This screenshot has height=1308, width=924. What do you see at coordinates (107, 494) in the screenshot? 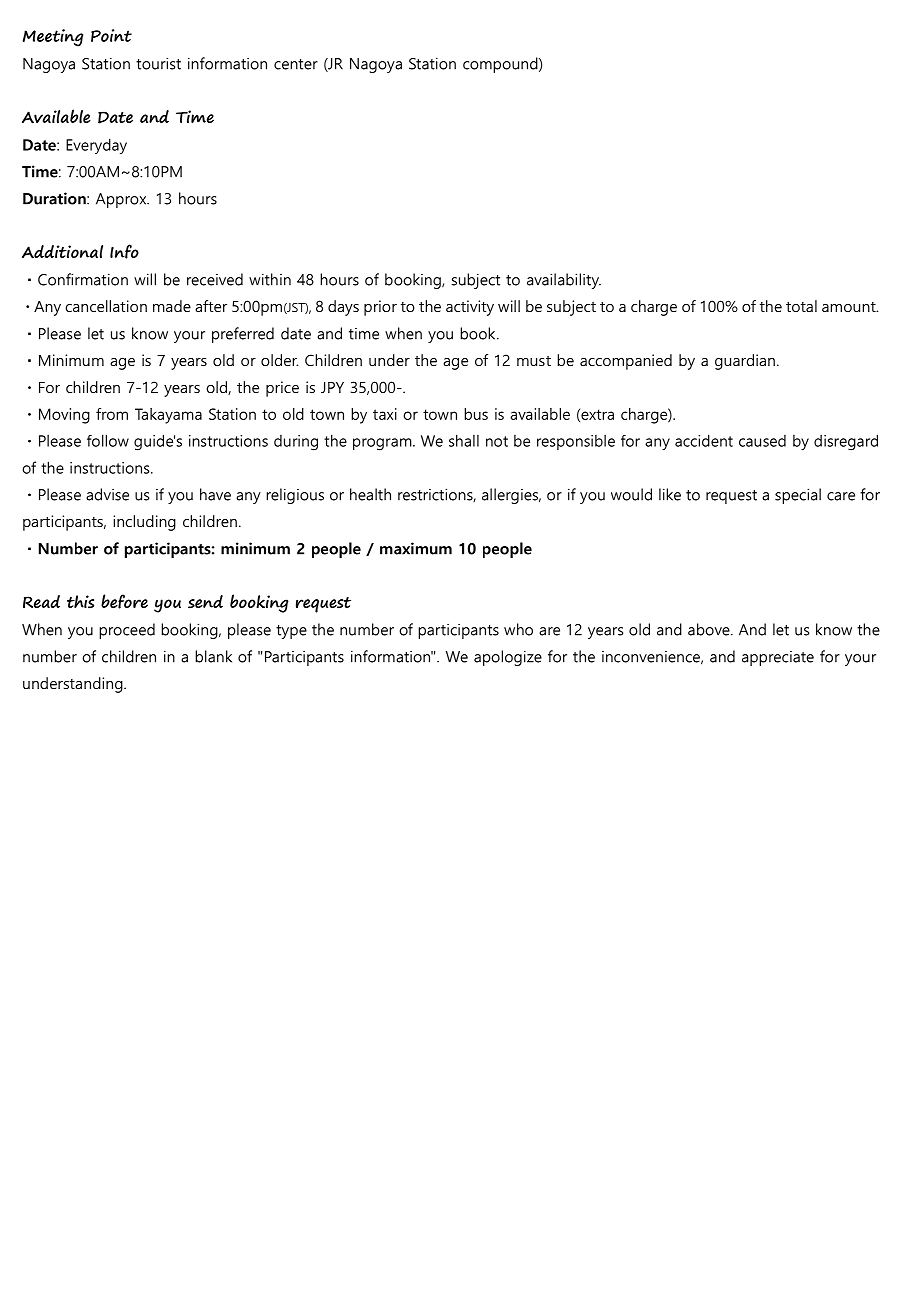
I see `advise` at bounding box center [107, 494].
